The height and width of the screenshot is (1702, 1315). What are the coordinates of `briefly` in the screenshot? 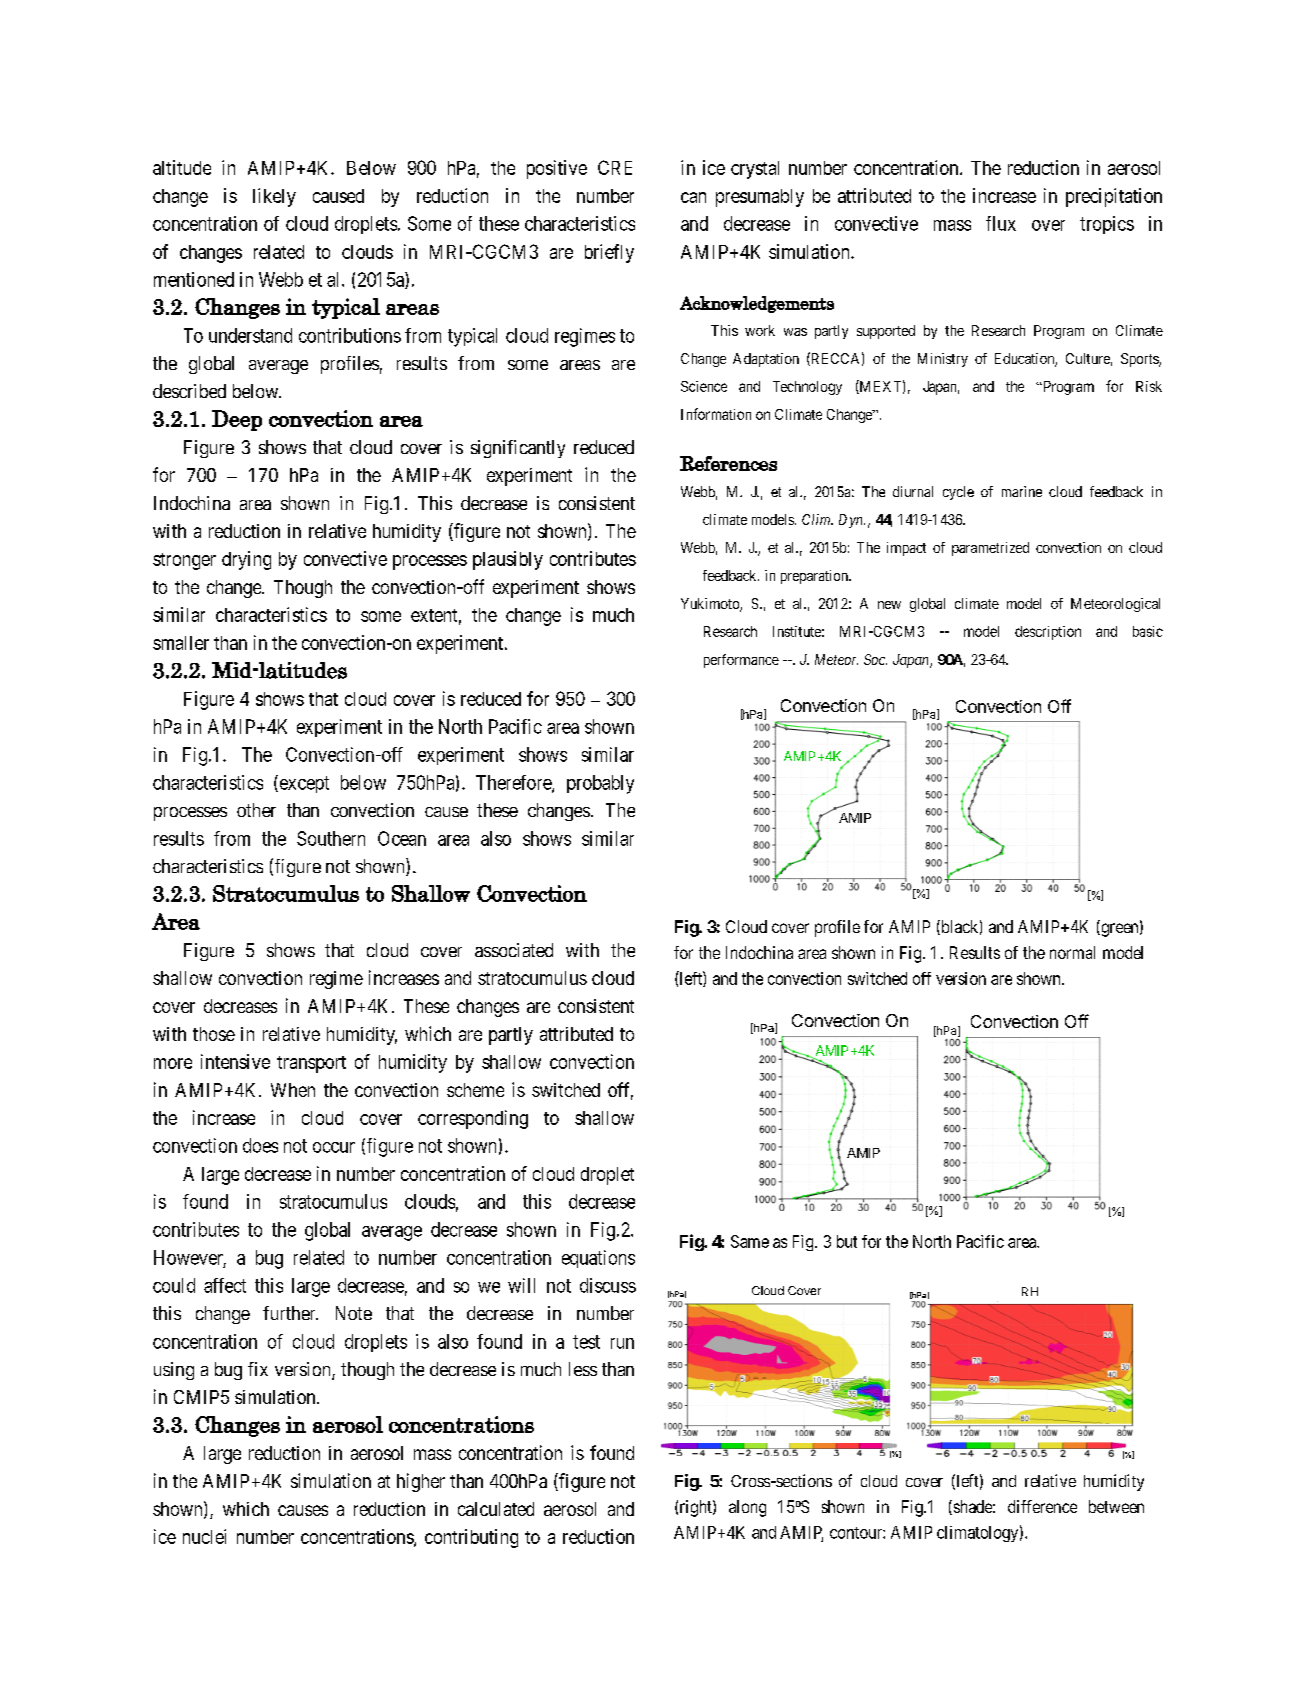 It's located at (609, 253).
